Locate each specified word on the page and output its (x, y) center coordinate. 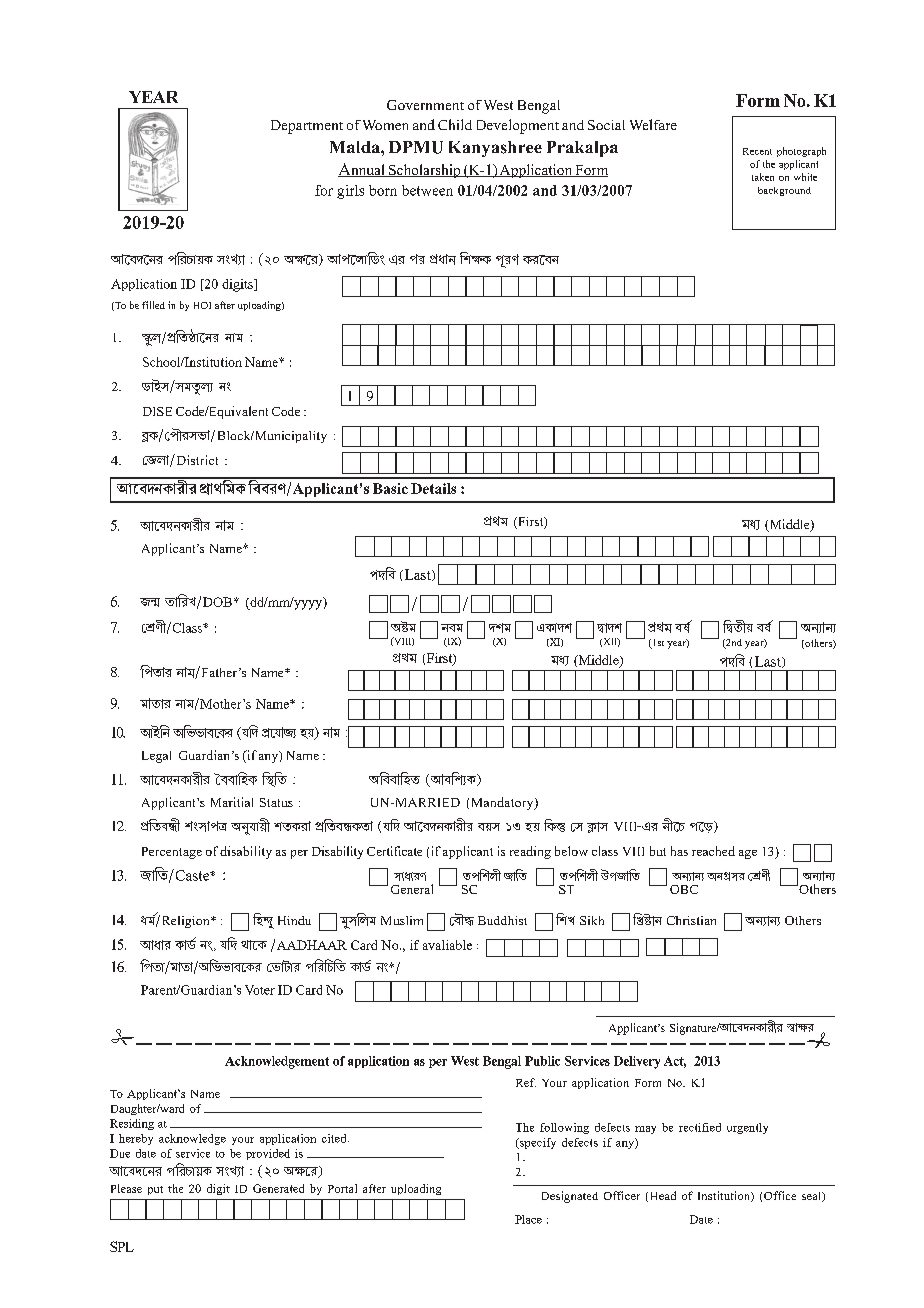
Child (455, 124)
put (155, 1190)
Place (528, 1219)
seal (813, 1197)
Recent (757, 151)
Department (307, 127)
